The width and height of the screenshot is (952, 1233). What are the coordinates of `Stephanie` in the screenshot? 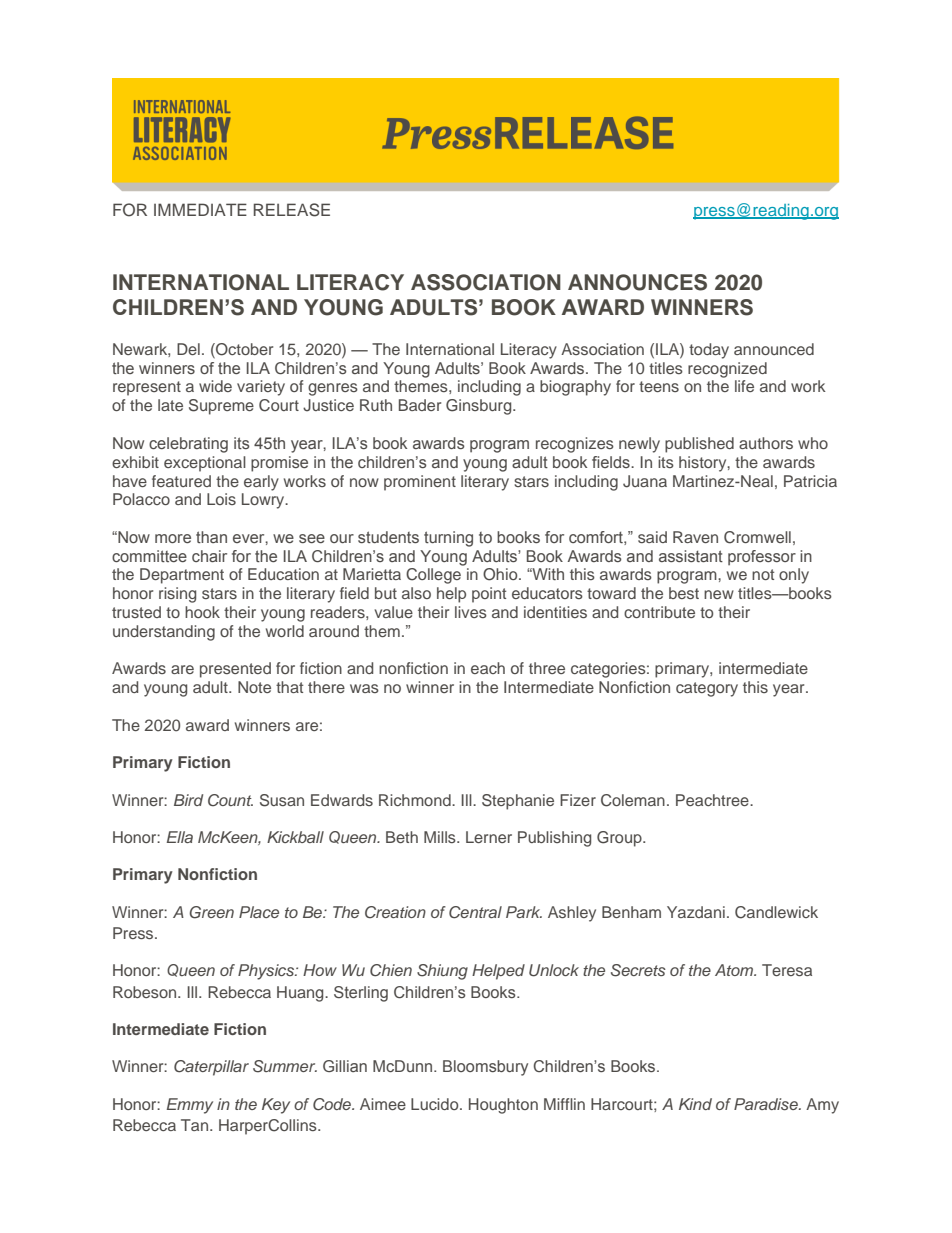 It's located at (518, 802).
